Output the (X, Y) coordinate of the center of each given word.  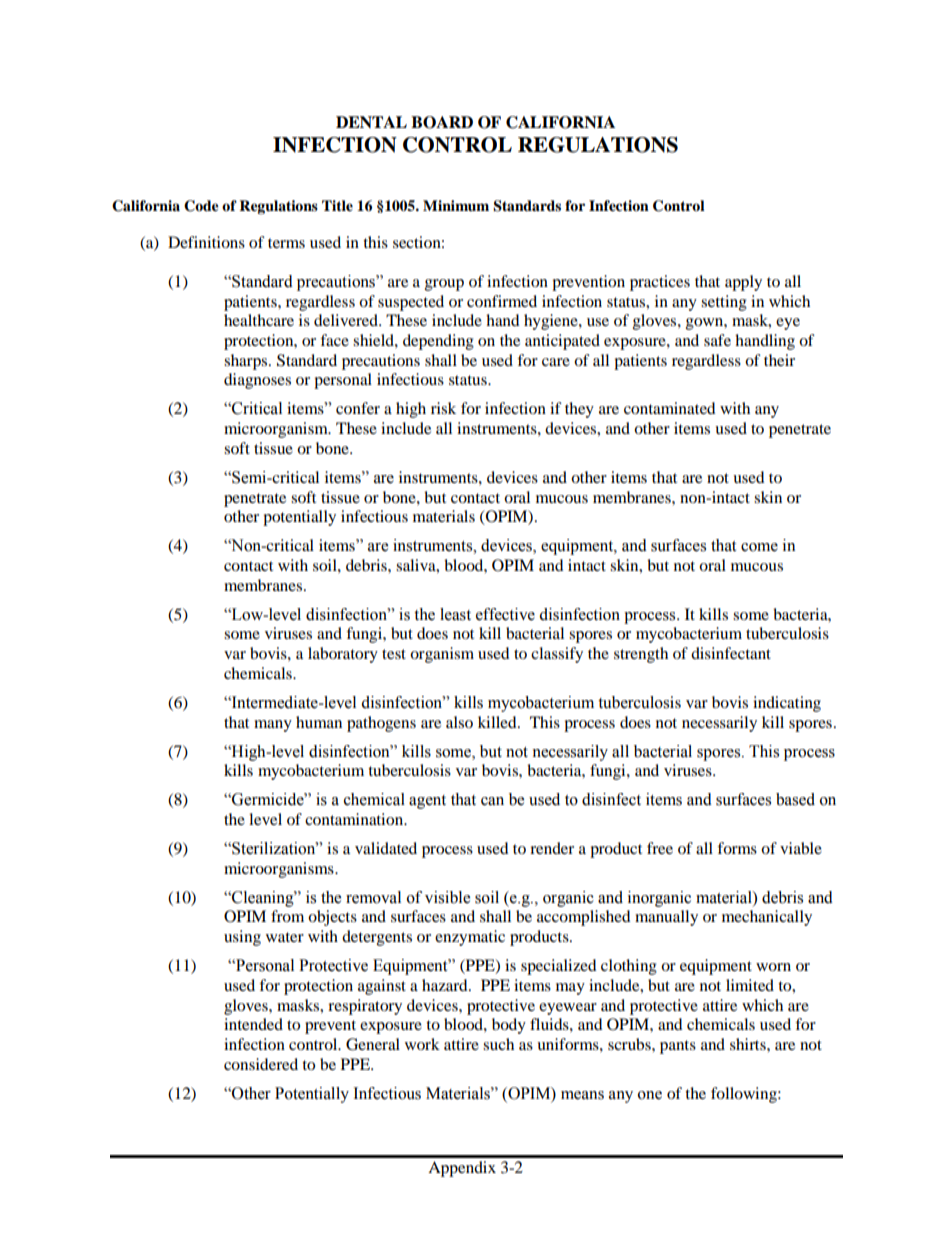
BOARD (442, 122)
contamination (355, 819)
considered (261, 1064)
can (492, 801)
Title (337, 206)
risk (443, 408)
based (795, 799)
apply (743, 283)
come (759, 547)
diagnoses (257, 381)
